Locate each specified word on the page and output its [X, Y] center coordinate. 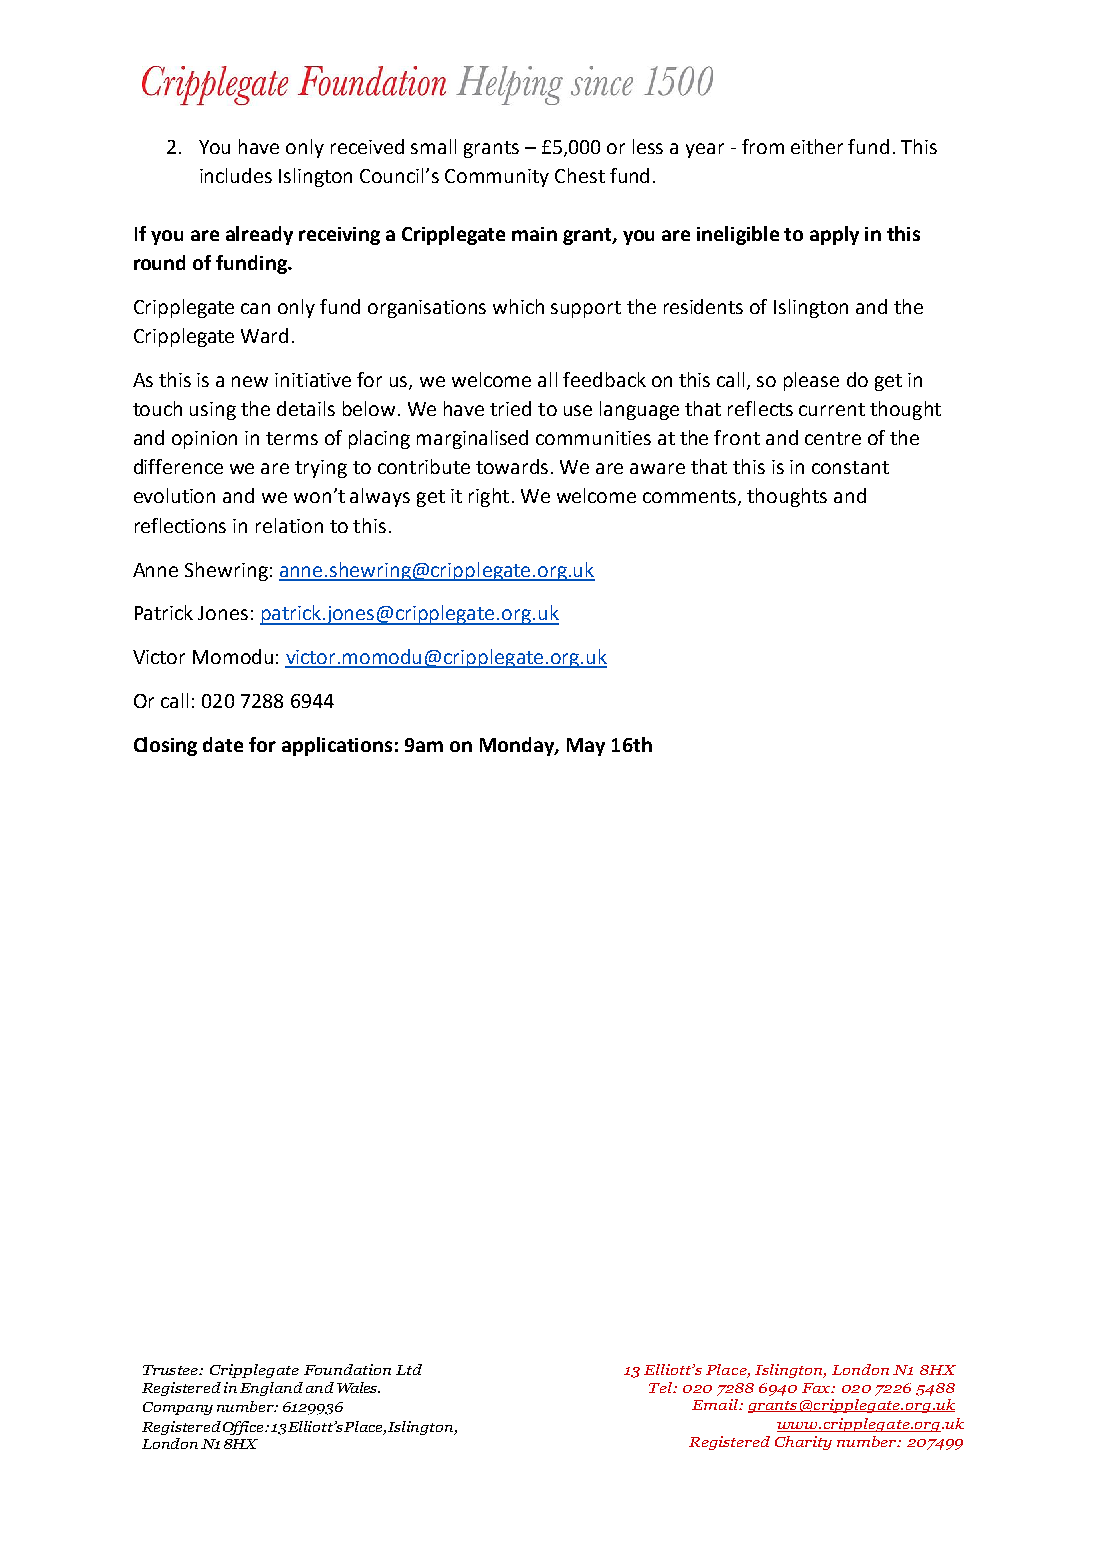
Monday [518, 746]
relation [289, 525]
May [586, 747]
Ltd [409, 1369]
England [271, 1389]
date [223, 744]
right [489, 497]
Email [716, 1404]
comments [691, 498]
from [763, 146]
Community [497, 178]
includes [236, 175]
